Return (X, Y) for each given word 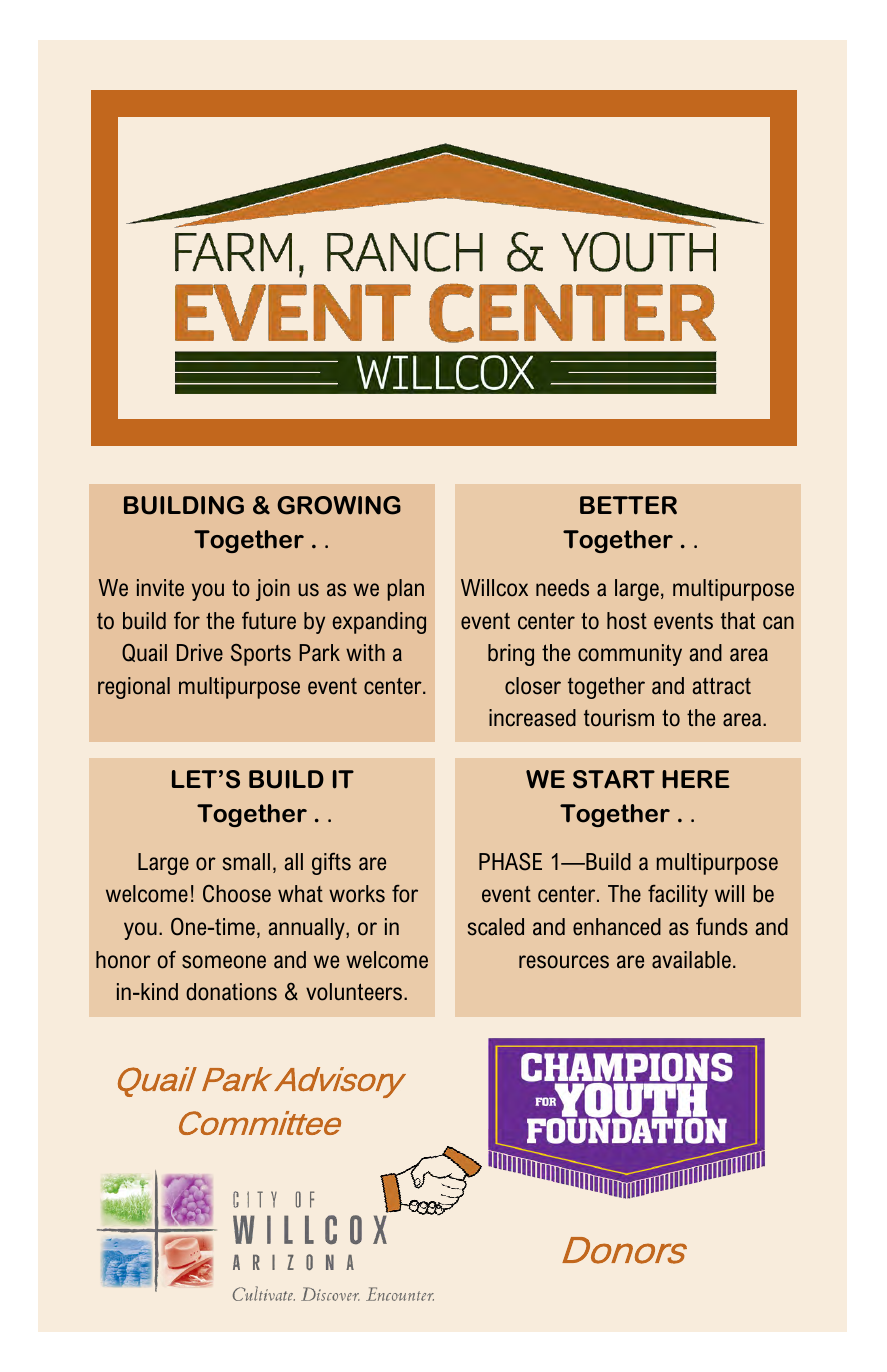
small (246, 862)
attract (722, 686)
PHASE (510, 862)
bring (511, 655)
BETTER (628, 505)
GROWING (339, 505)
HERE (696, 779)
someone (224, 962)
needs (562, 588)
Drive (200, 653)
